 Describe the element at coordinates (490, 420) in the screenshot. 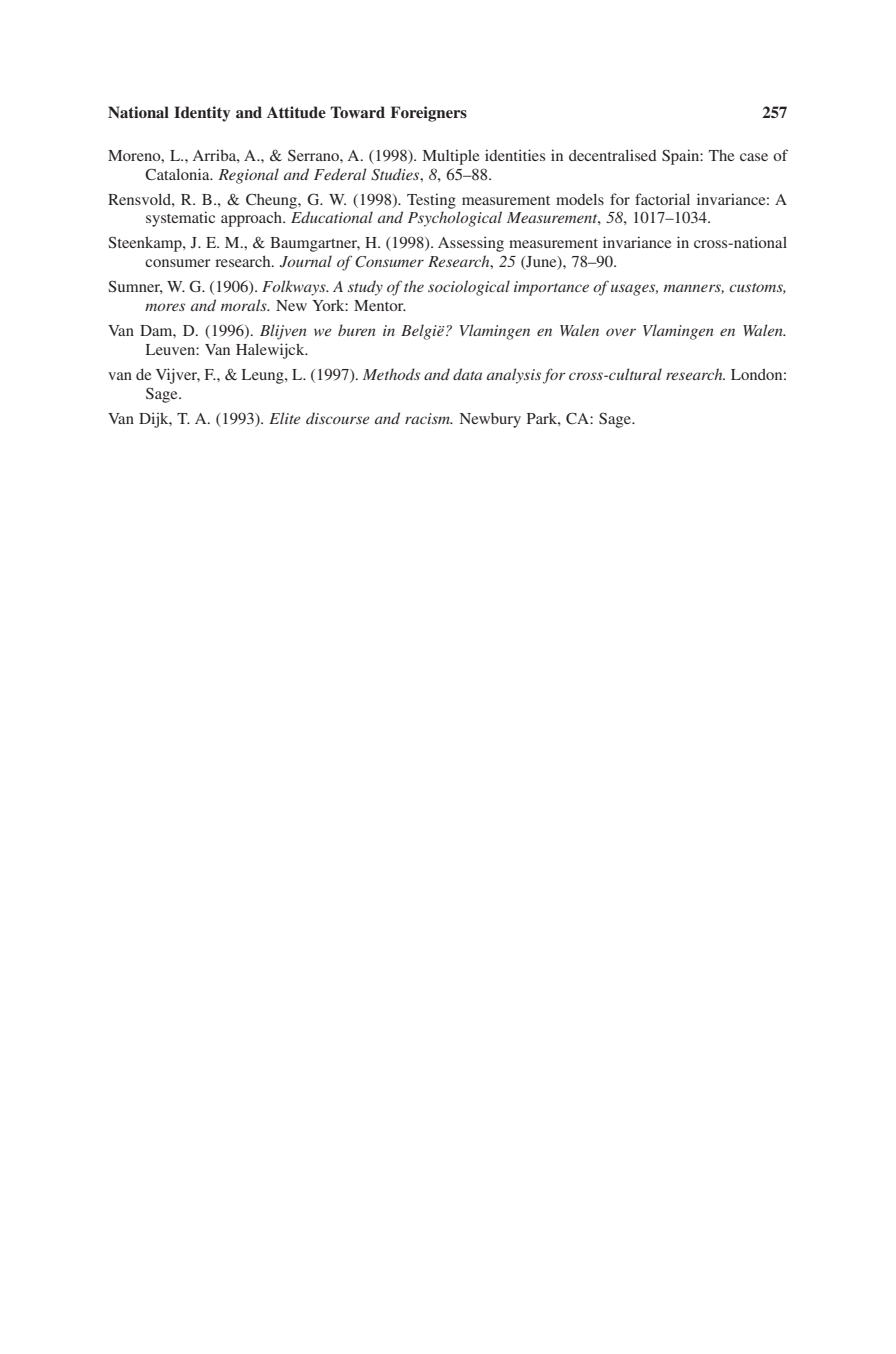

I see `Newbury` at that location.
